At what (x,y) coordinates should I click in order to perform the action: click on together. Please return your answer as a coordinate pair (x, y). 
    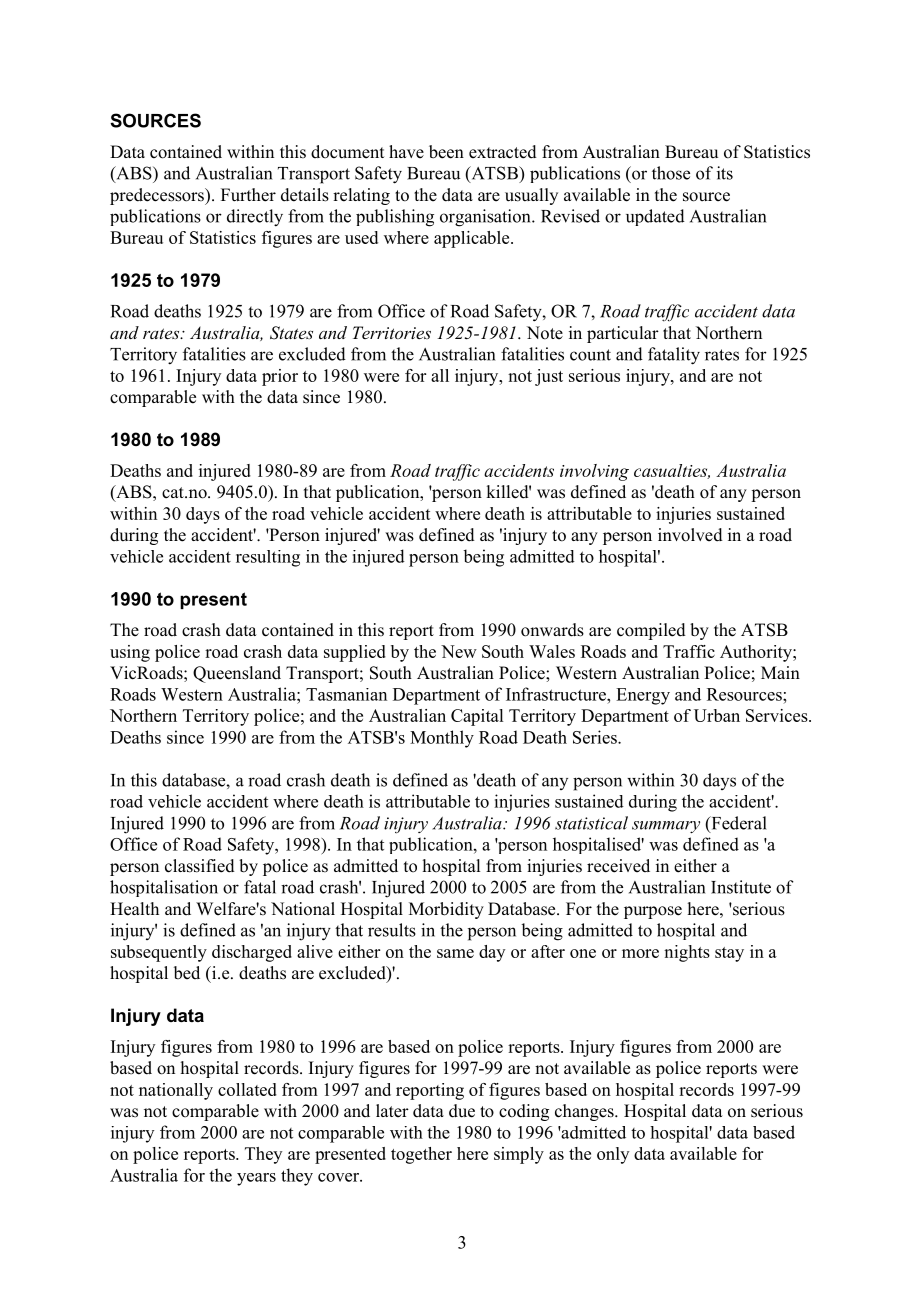
    Looking at the image, I should click on (421, 1155).
